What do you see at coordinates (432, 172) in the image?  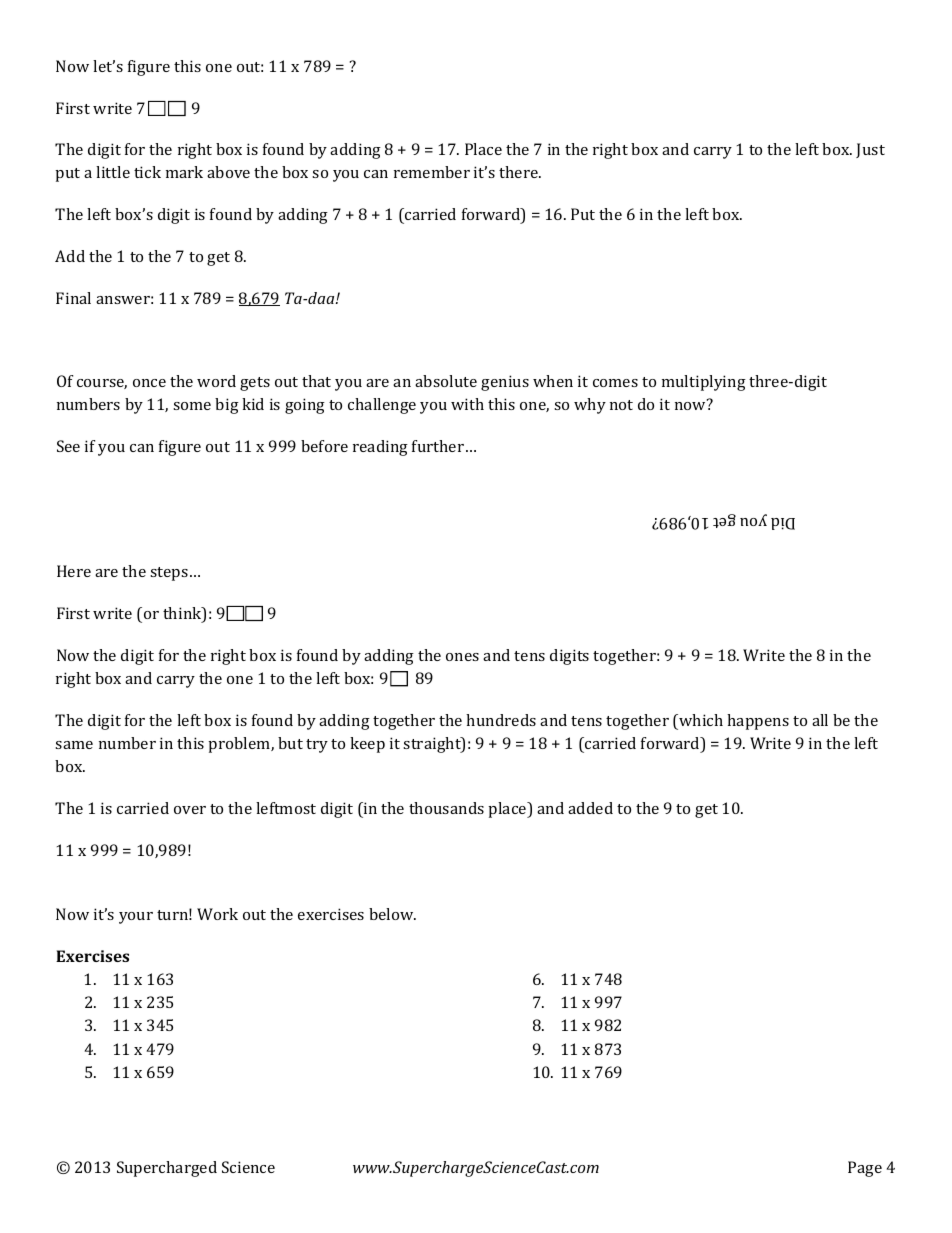 I see `remember` at bounding box center [432, 172].
